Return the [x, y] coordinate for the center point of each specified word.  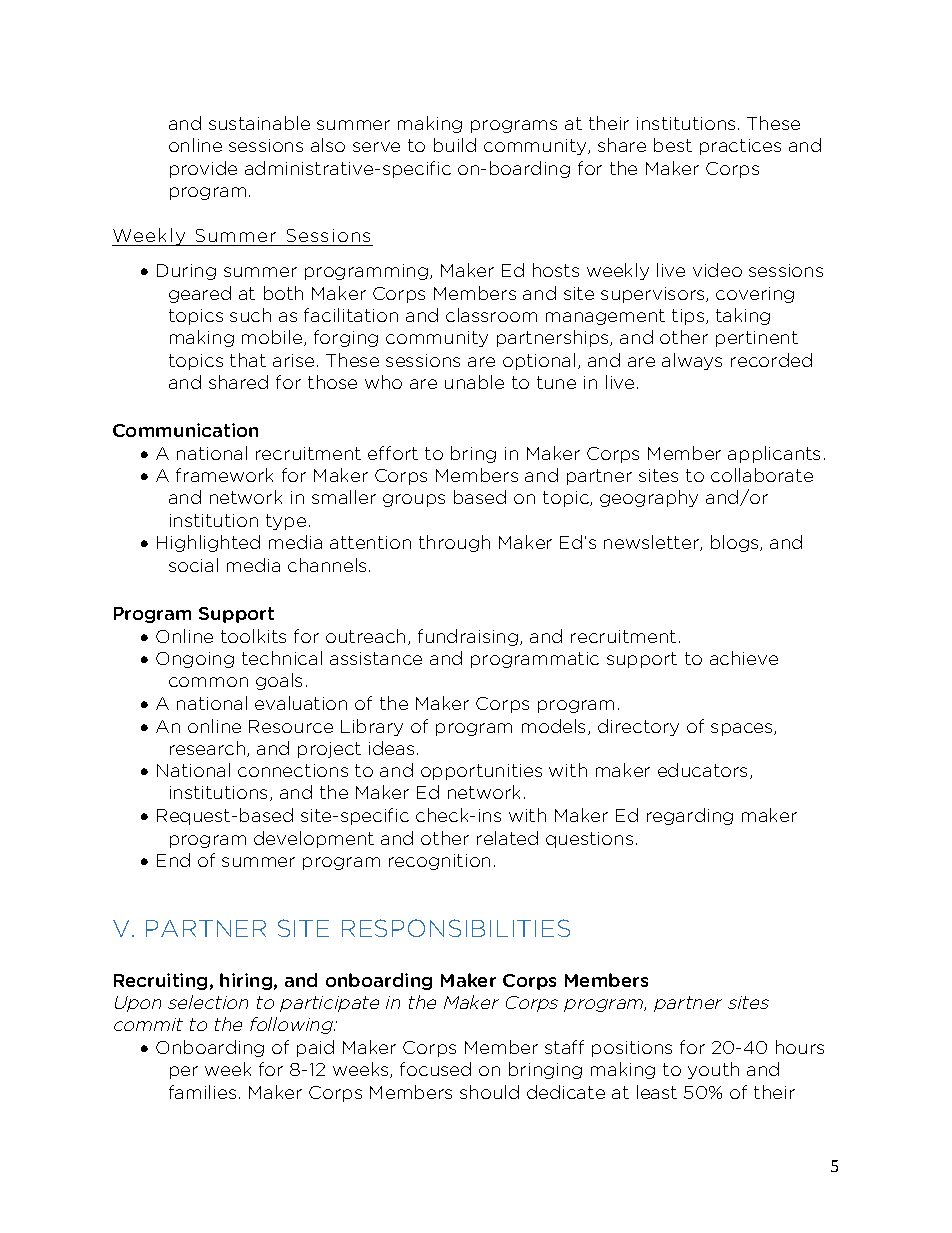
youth [713, 1070]
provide [203, 169]
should [489, 1092]
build [455, 145]
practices [740, 147]
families [202, 1092]
